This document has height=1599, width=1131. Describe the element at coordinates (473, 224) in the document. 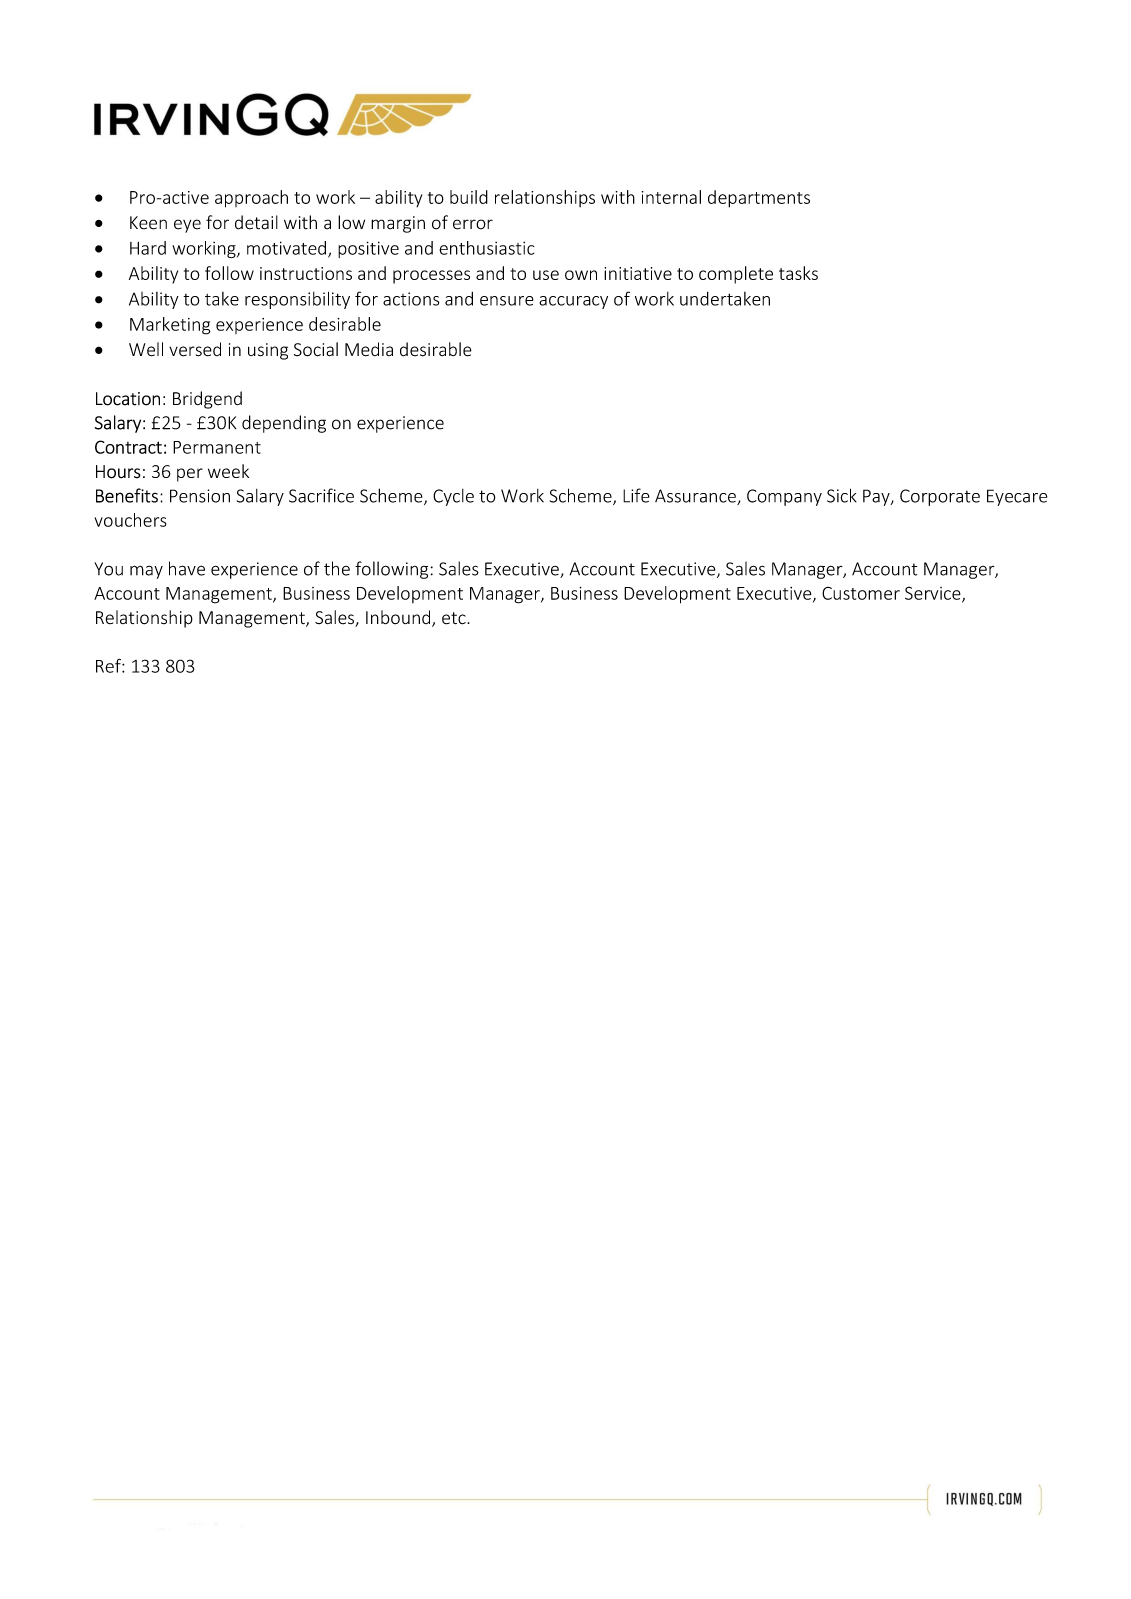

I see `error` at that location.
